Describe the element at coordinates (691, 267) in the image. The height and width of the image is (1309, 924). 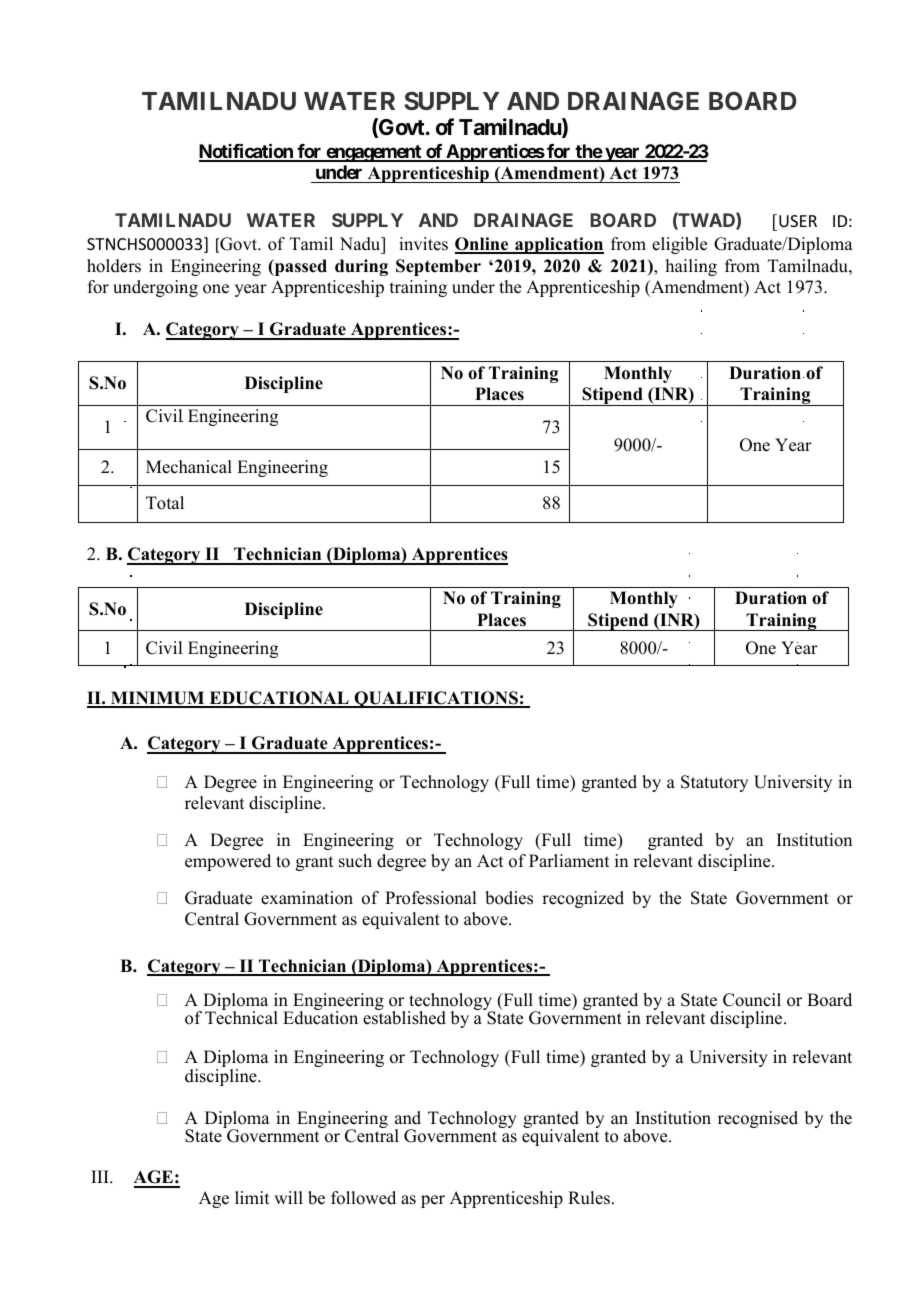
I see `hailing` at that location.
